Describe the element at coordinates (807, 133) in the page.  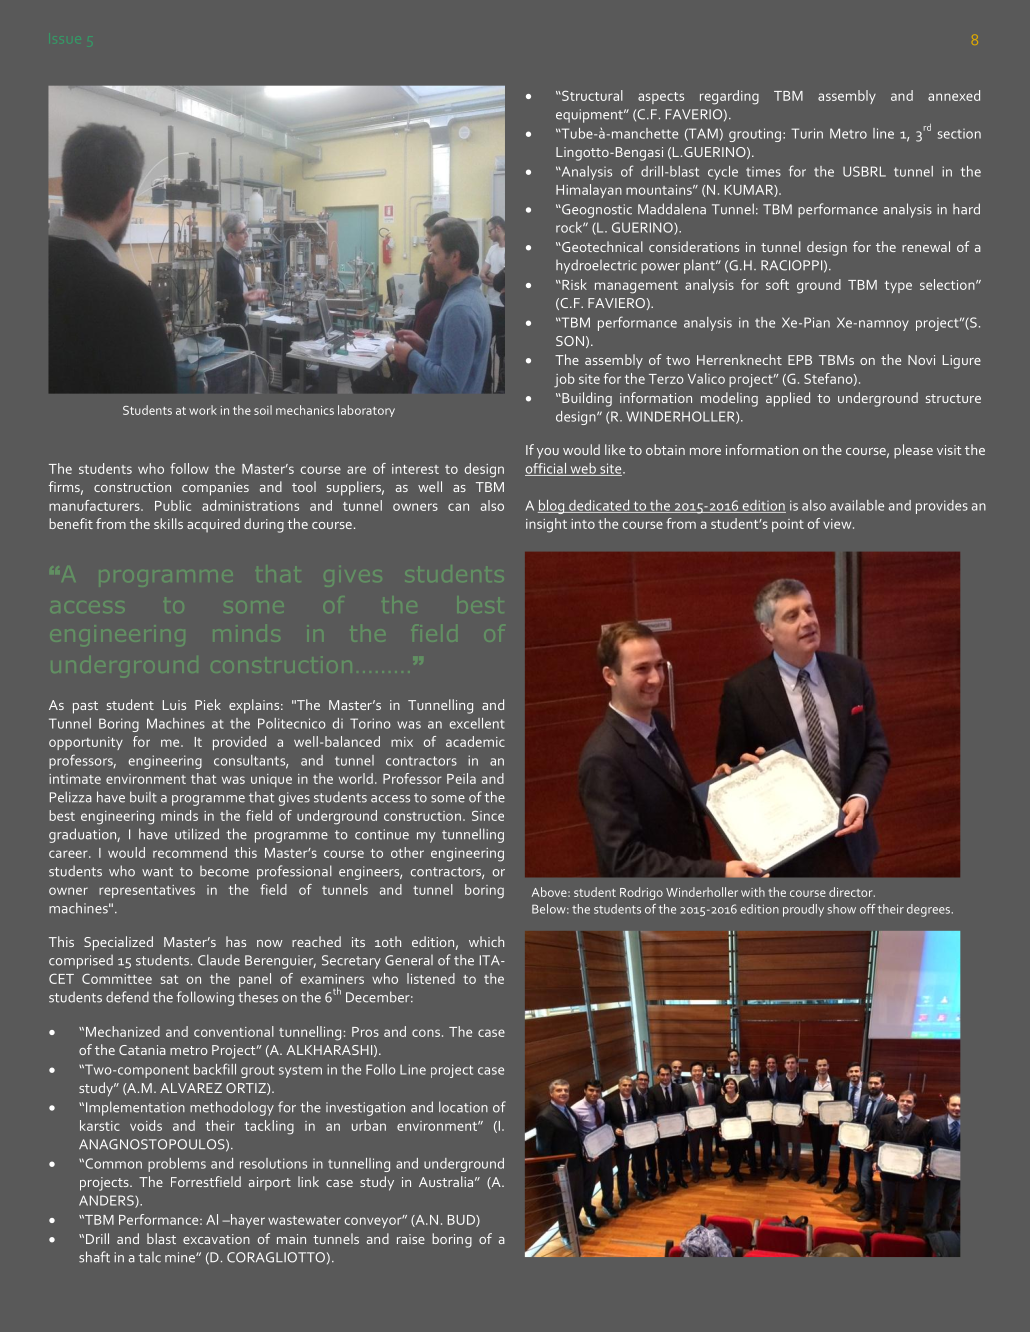
I see `Turin` at that location.
